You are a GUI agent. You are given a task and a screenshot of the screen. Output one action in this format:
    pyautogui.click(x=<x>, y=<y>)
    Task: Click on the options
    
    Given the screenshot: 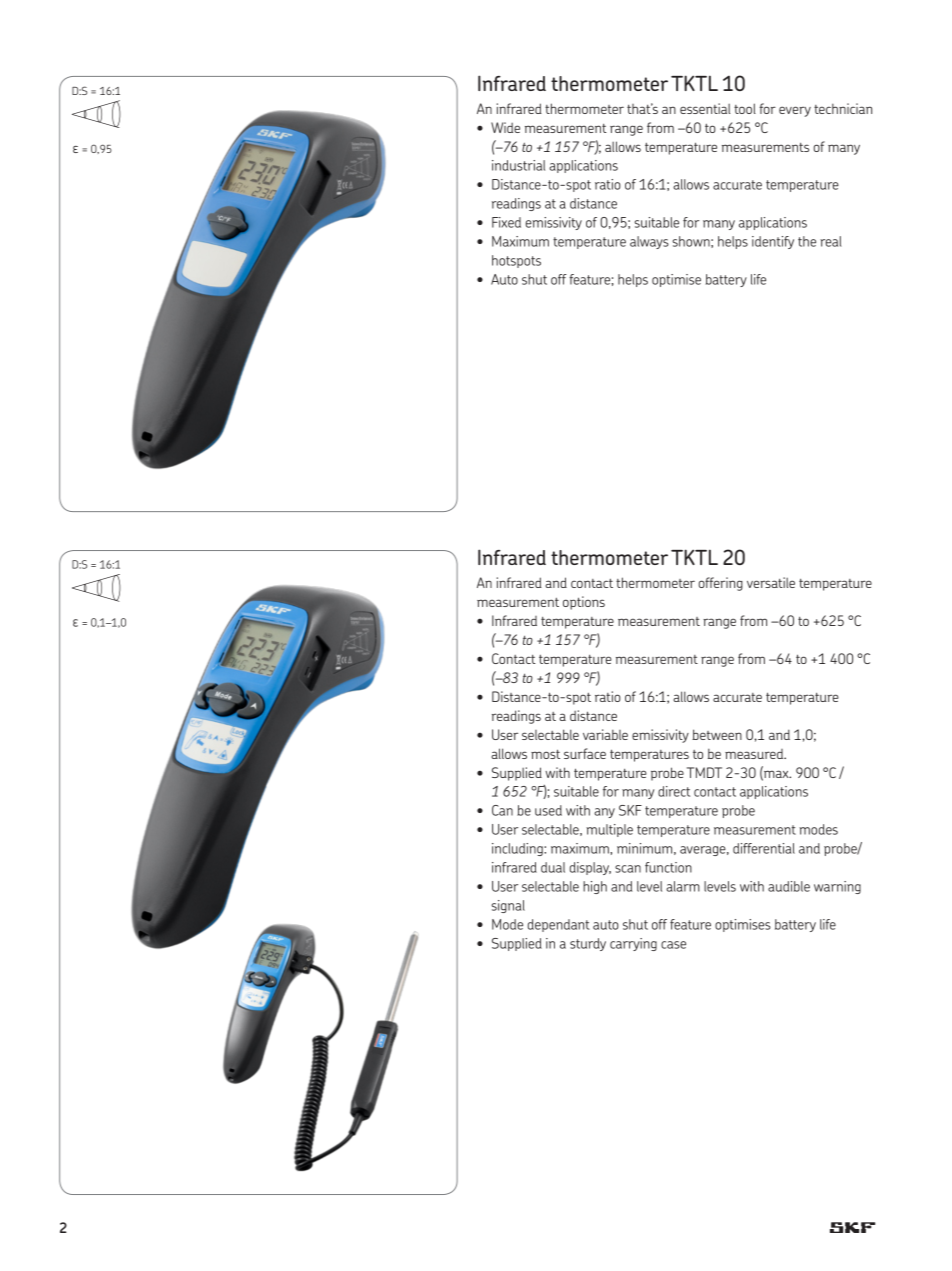 What is the action you would take?
    pyautogui.click(x=584, y=603)
